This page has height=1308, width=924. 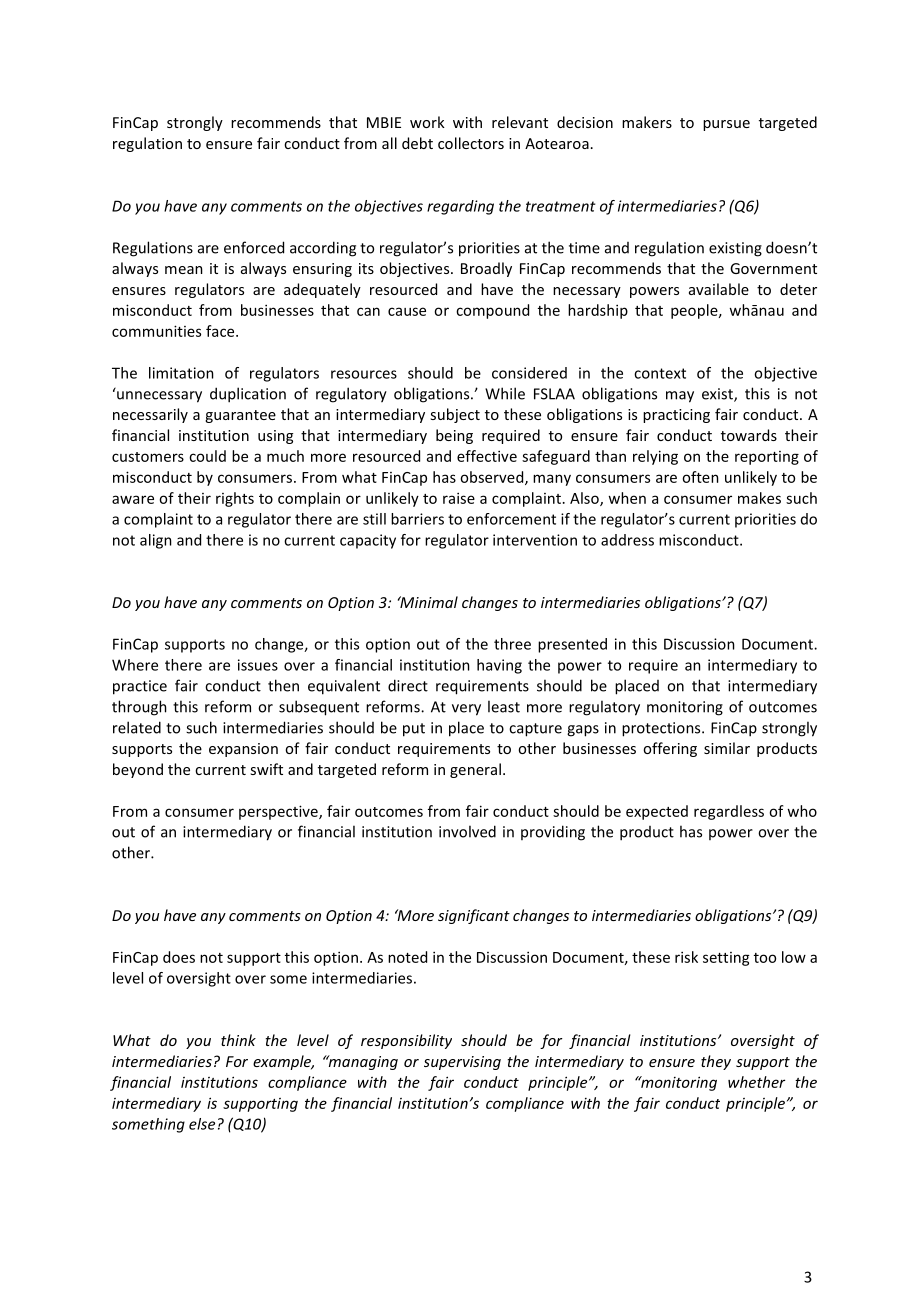 What do you see at coordinates (202, 1124) in the page?
I see `else` at bounding box center [202, 1124].
